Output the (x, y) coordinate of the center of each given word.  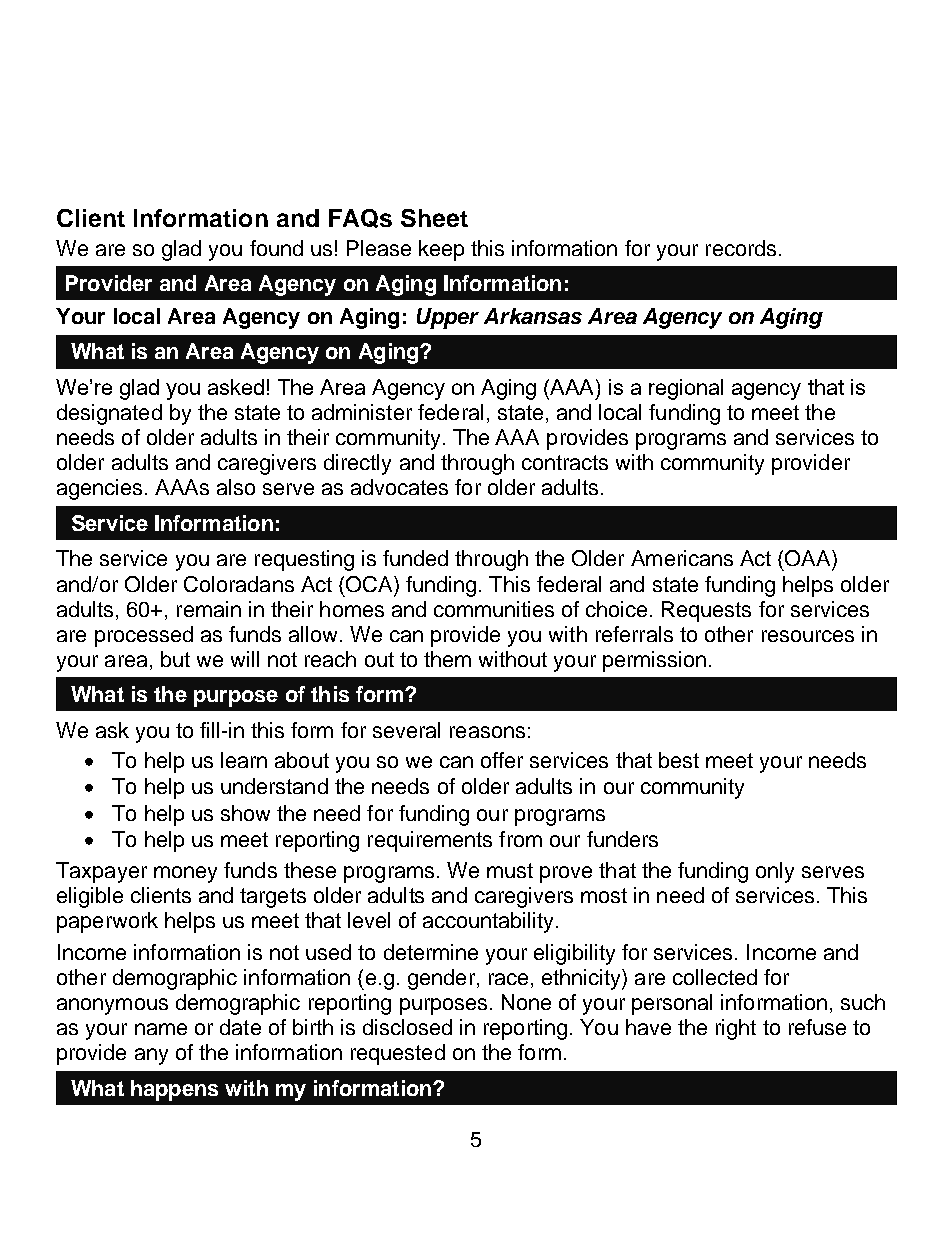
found (276, 248)
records (741, 248)
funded (415, 558)
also (236, 487)
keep (441, 250)
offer (502, 760)
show (245, 813)
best (679, 760)
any (151, 1056)
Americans (682, 558)
